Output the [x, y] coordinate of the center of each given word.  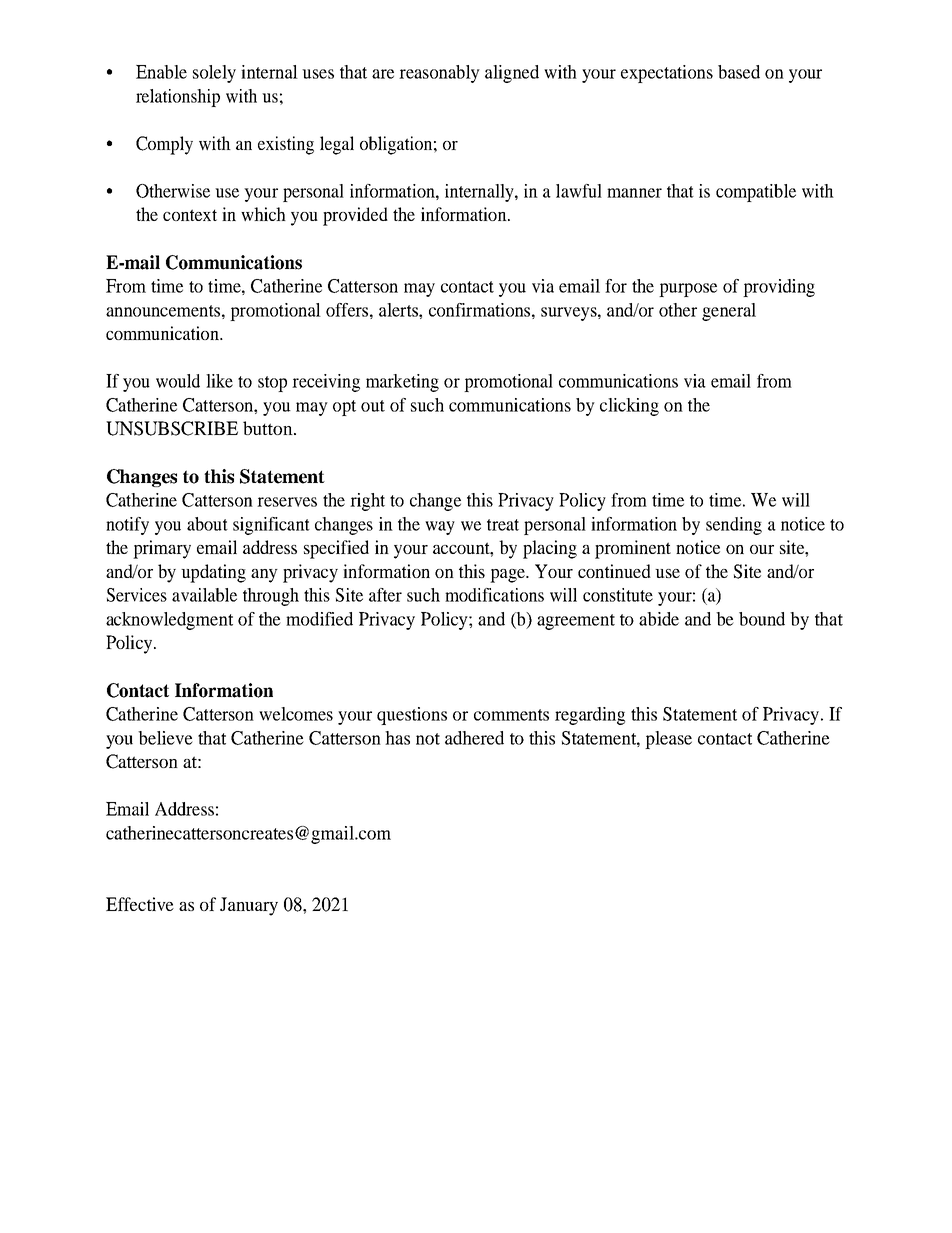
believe [165, 738]
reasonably [439, 74]
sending [734, 526]
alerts [399, 310]
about [207, 524]
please [668, 740]
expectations [667, 74]
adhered [474, 738]
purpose [688, 290]
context [190, 215]
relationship [178, 98]
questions [412, 716]
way [440, 528]
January [249, 906]
